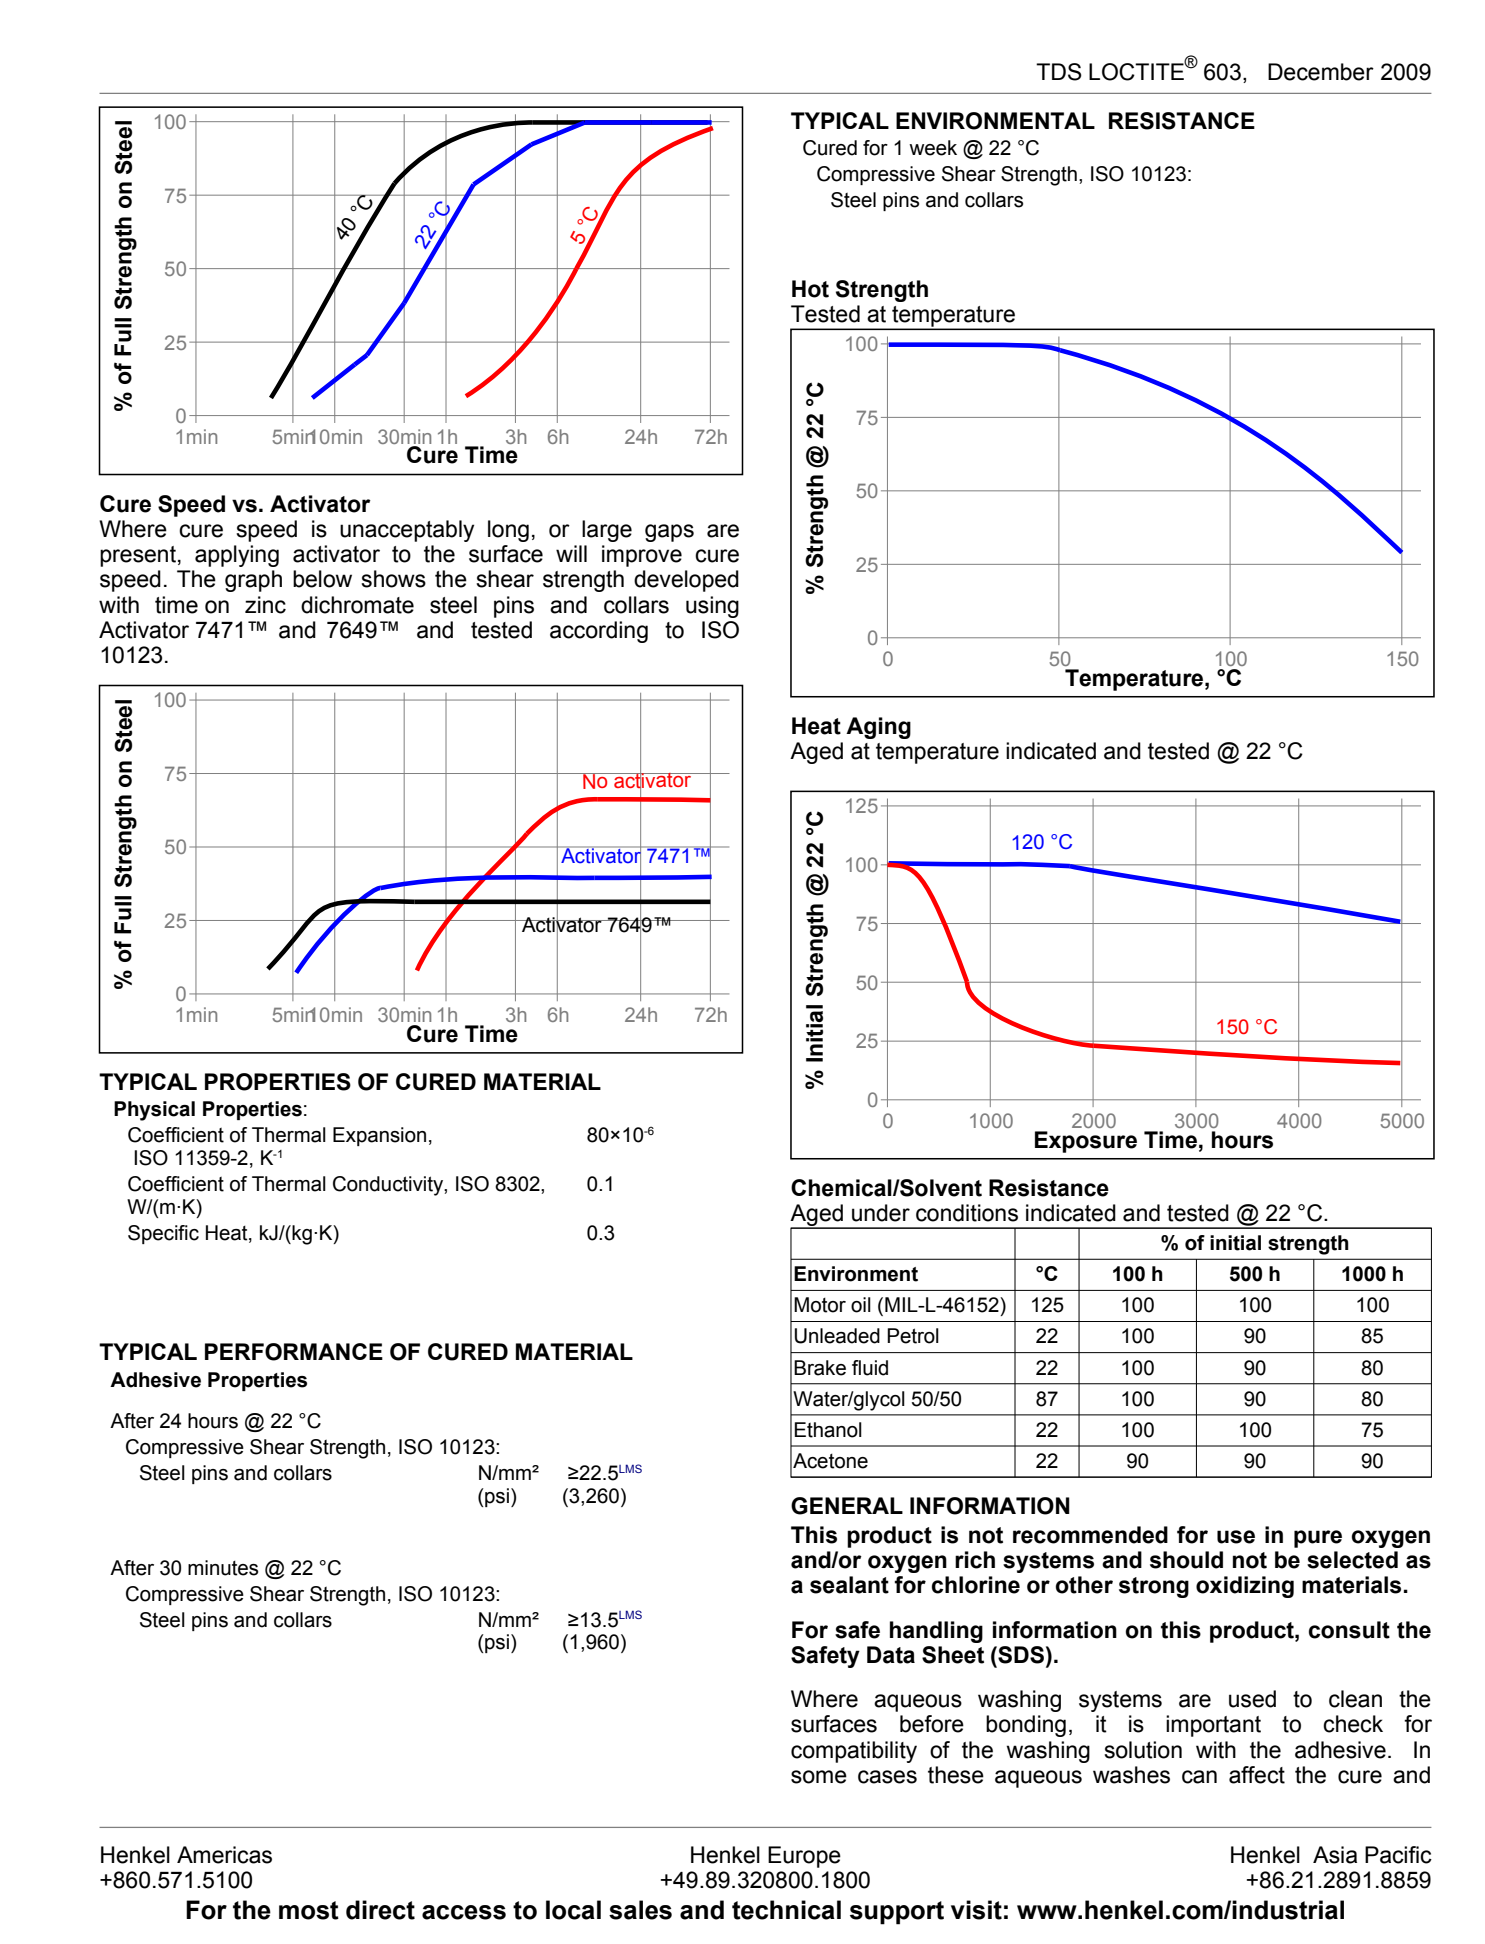 Image resolution: width=1485 pixels, height=1944 pixels. I want to click on Americas, so click(224, 1855).
